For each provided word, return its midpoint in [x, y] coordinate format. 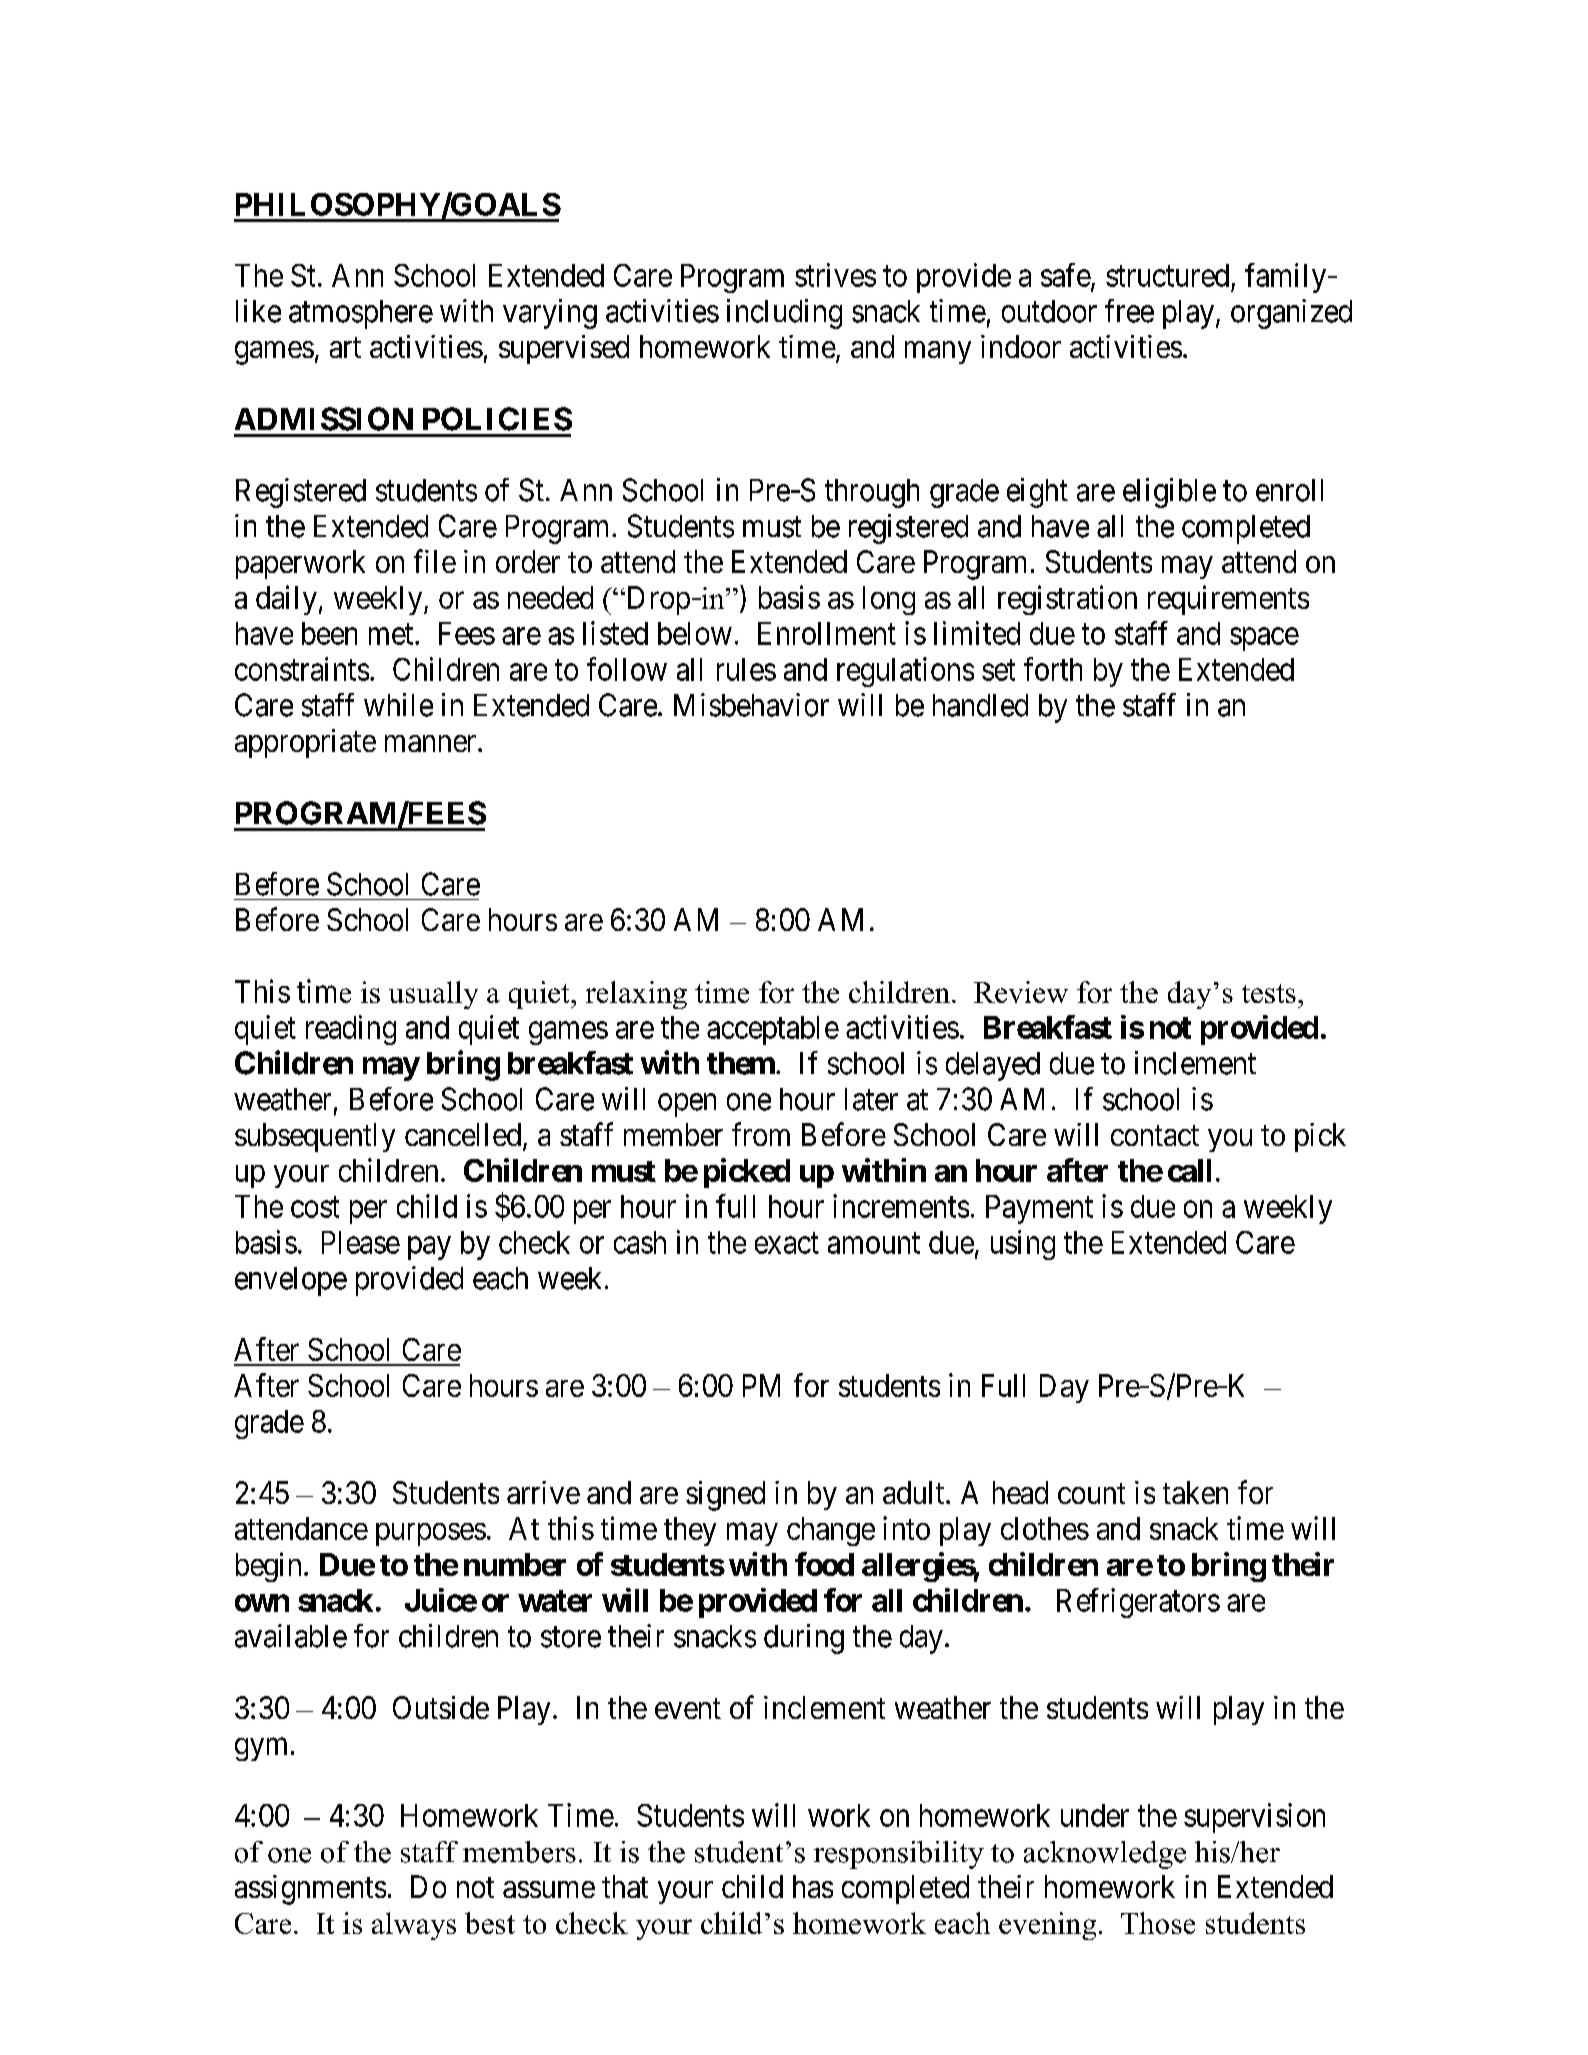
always [414, 1926]
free [1129, 311]
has [813, 1886]
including [784, 314]
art [345, 348]
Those [1158, 1923]
